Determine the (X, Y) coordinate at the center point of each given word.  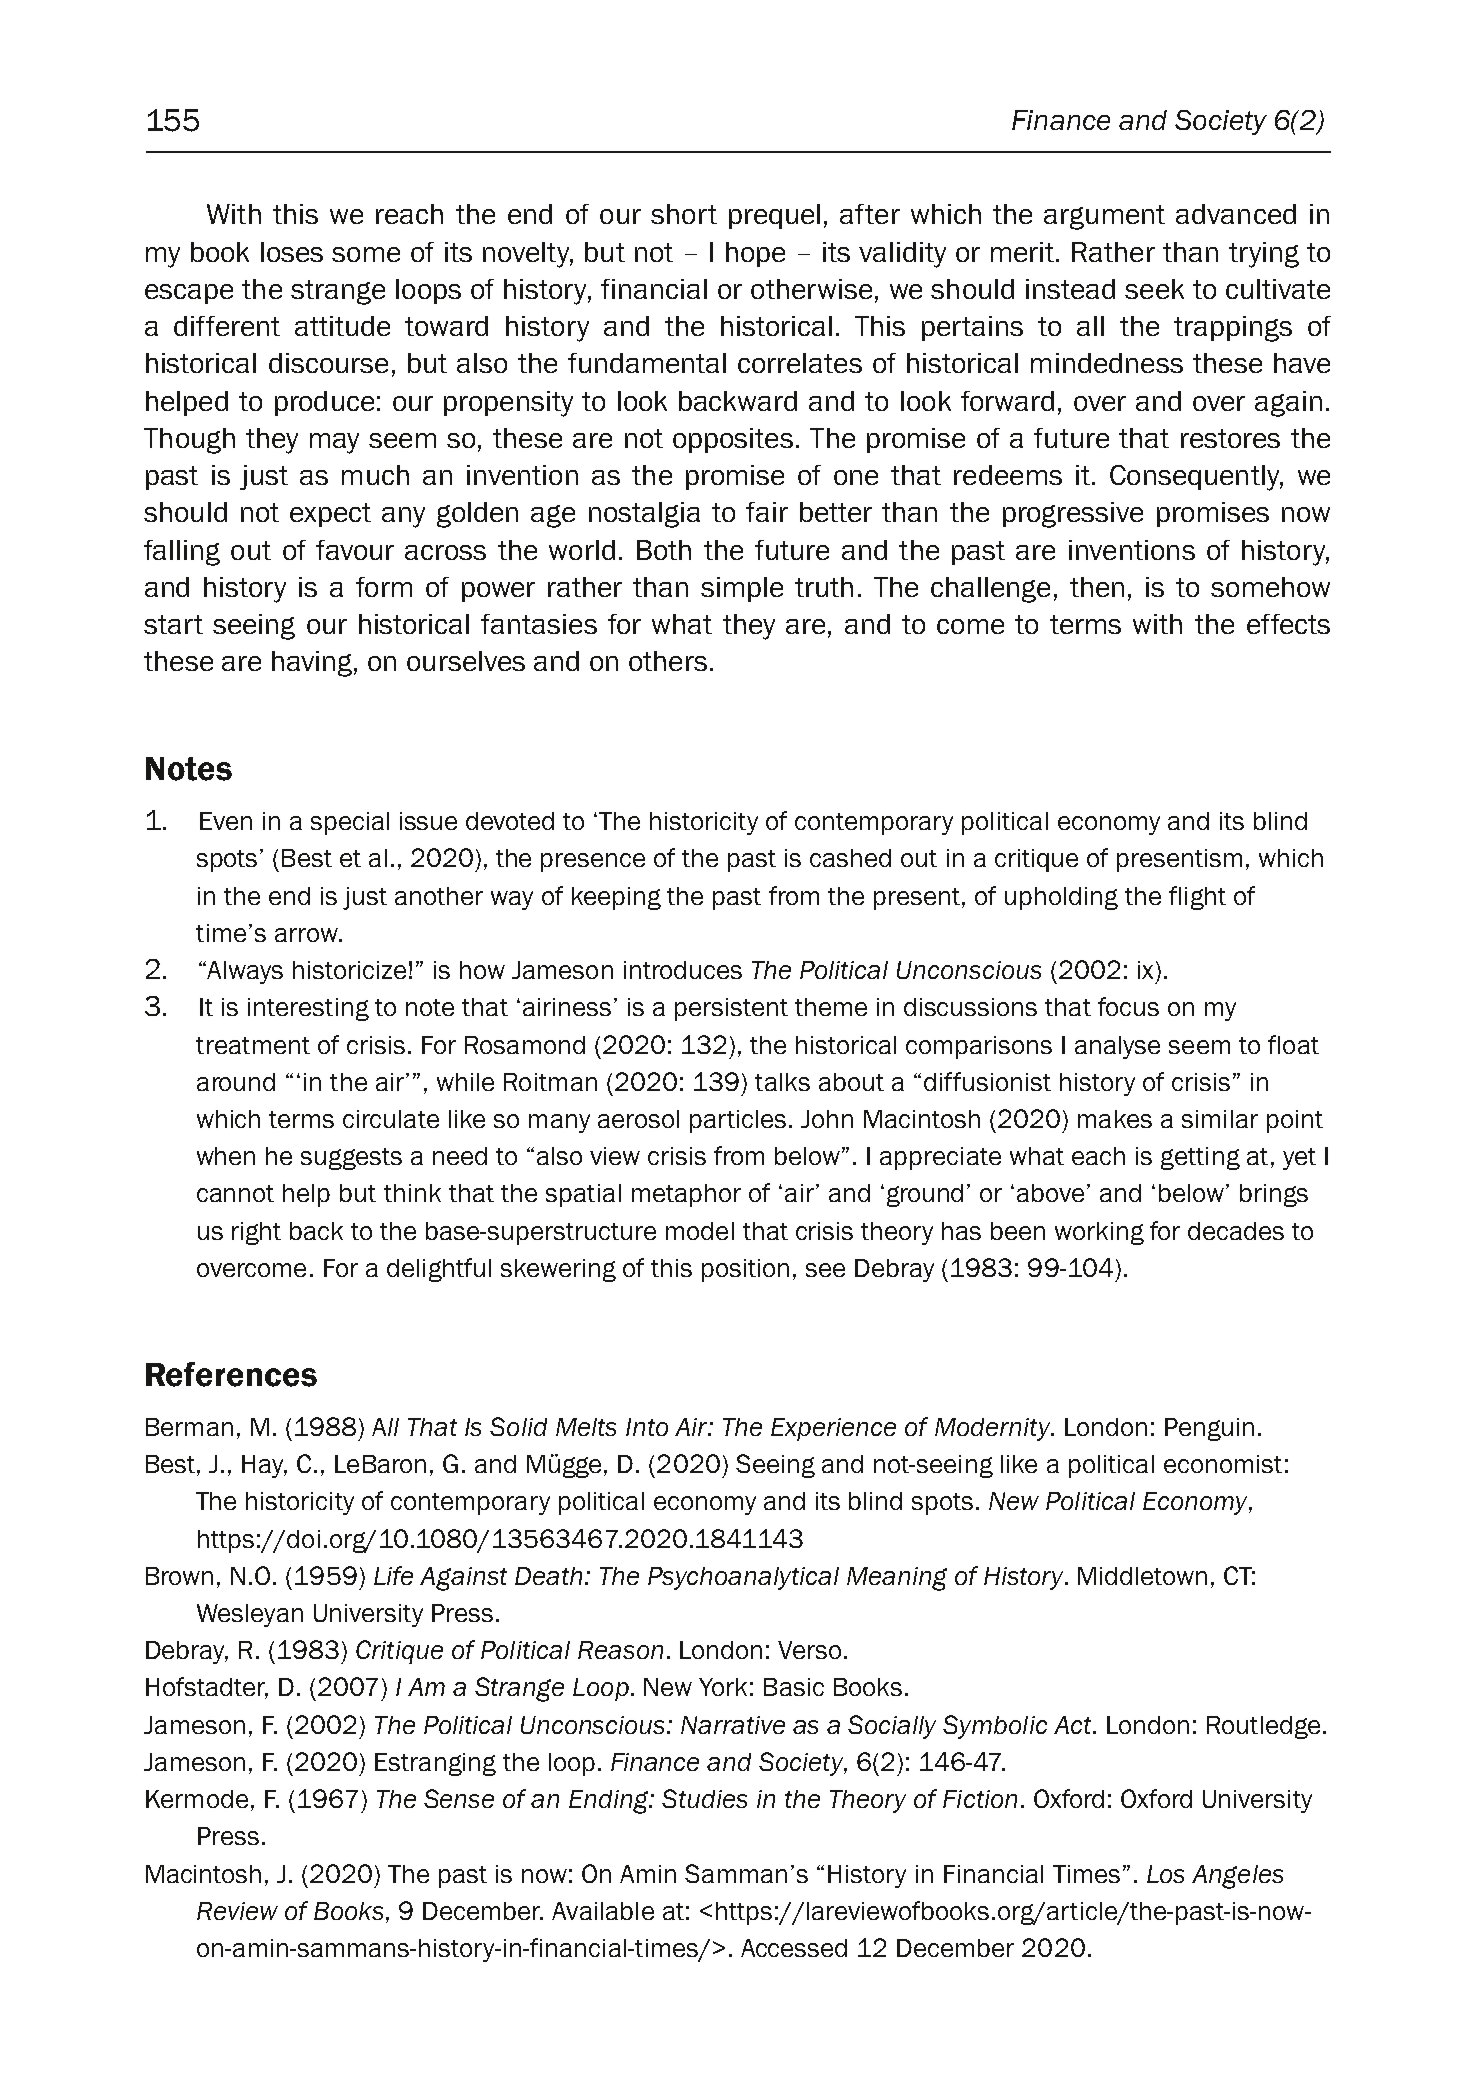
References (231, 1374)
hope (755, 254)
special (350, 823)
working (1099, 1233)
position (745, 1270)
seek (1154, 289)
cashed (850, 858)
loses (292, 252)
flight (1197, 898)
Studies (704, 1798)
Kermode (197, 1799)
